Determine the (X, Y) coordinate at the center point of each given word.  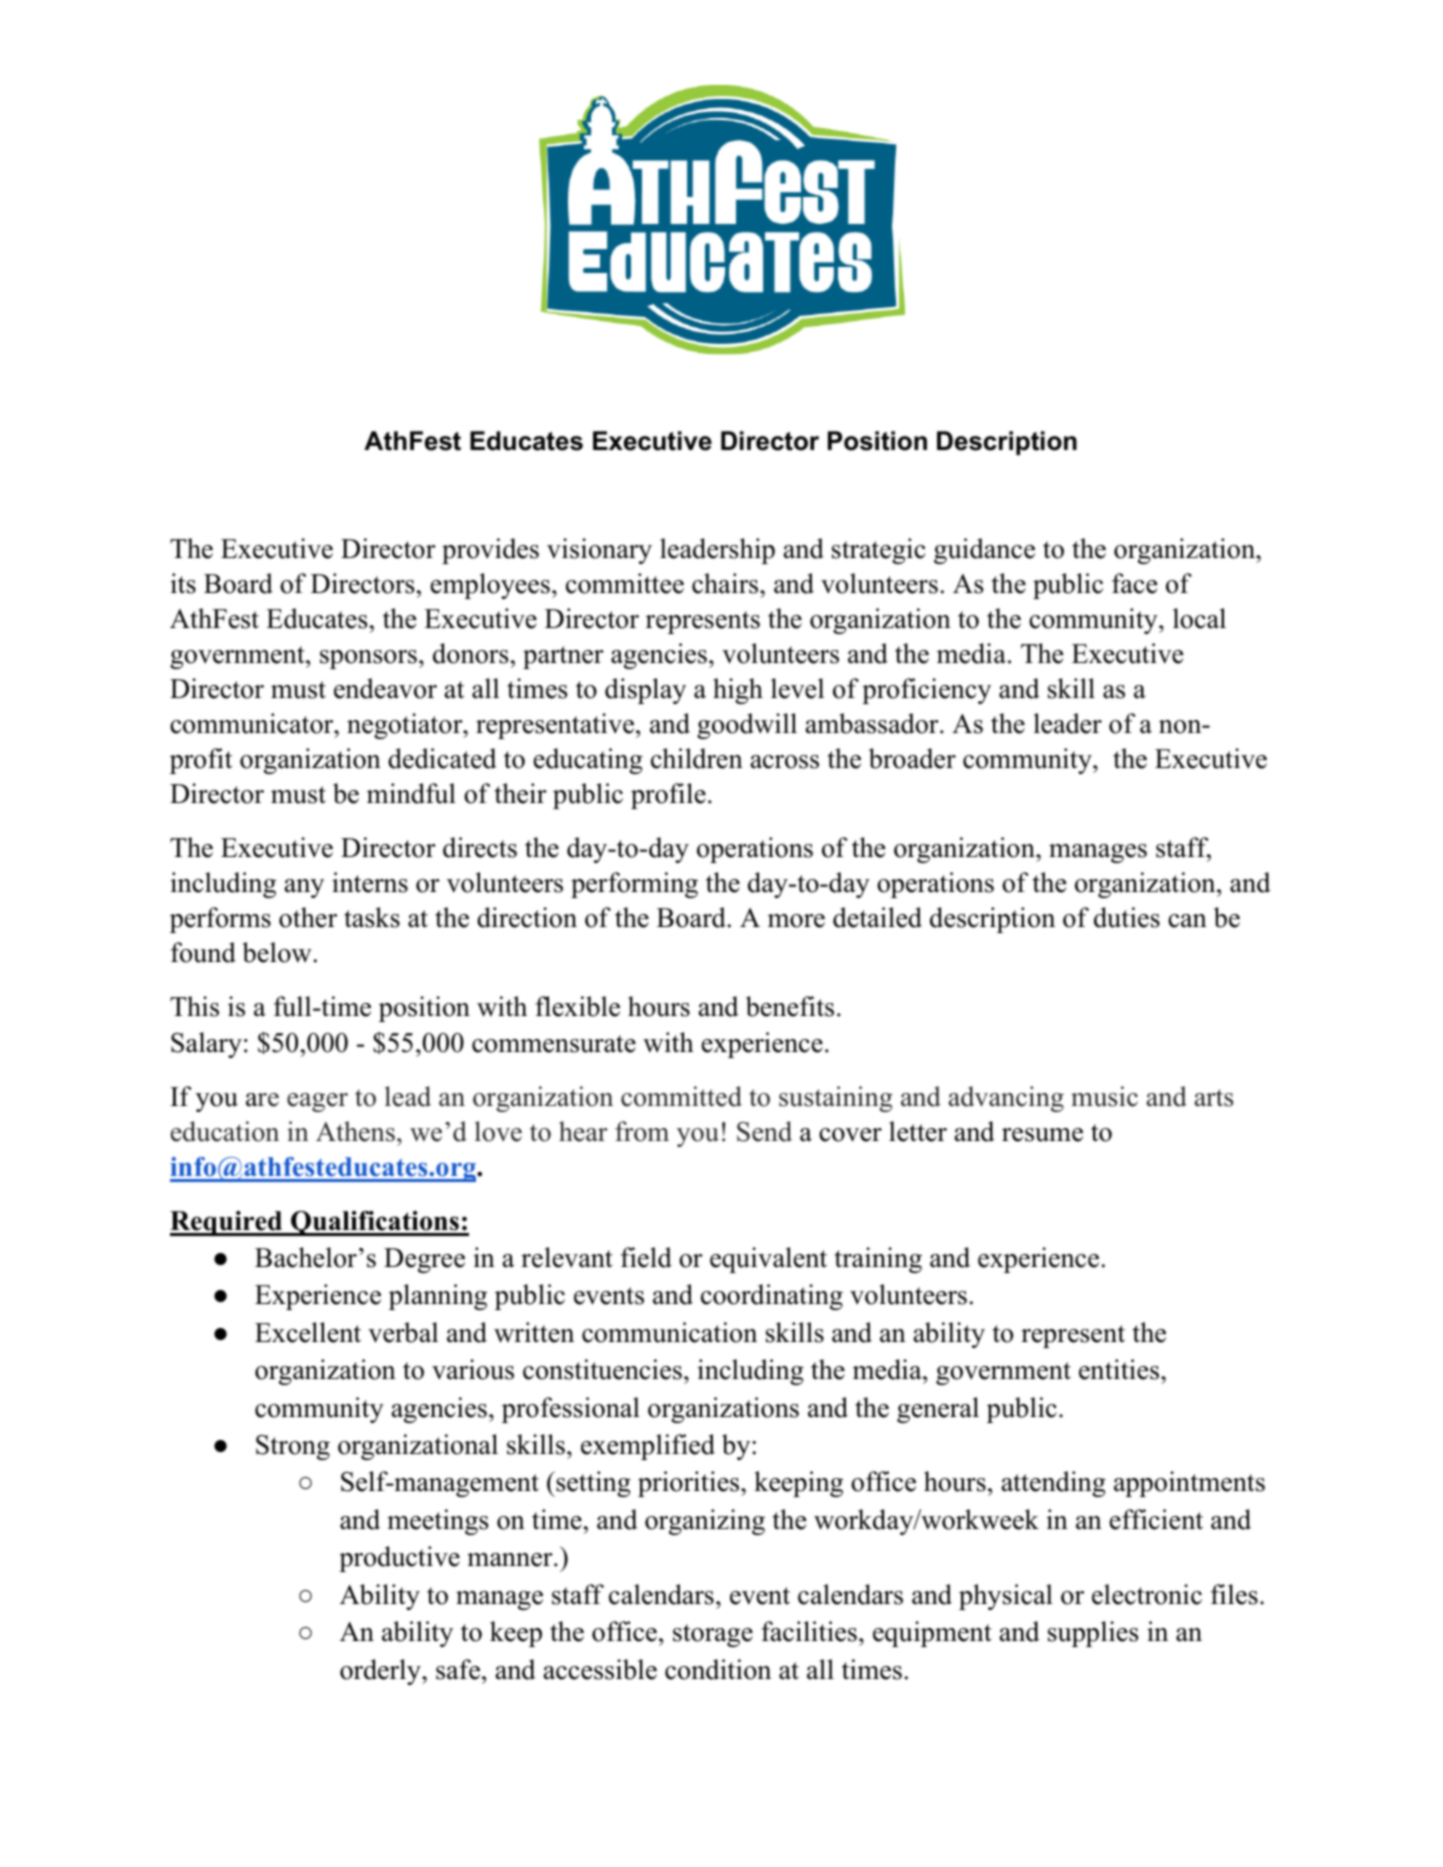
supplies (1093, 1634)
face (1134, 583)
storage (713, 1635)
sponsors (368, 659)
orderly (381, 1672)
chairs (726, 583)
